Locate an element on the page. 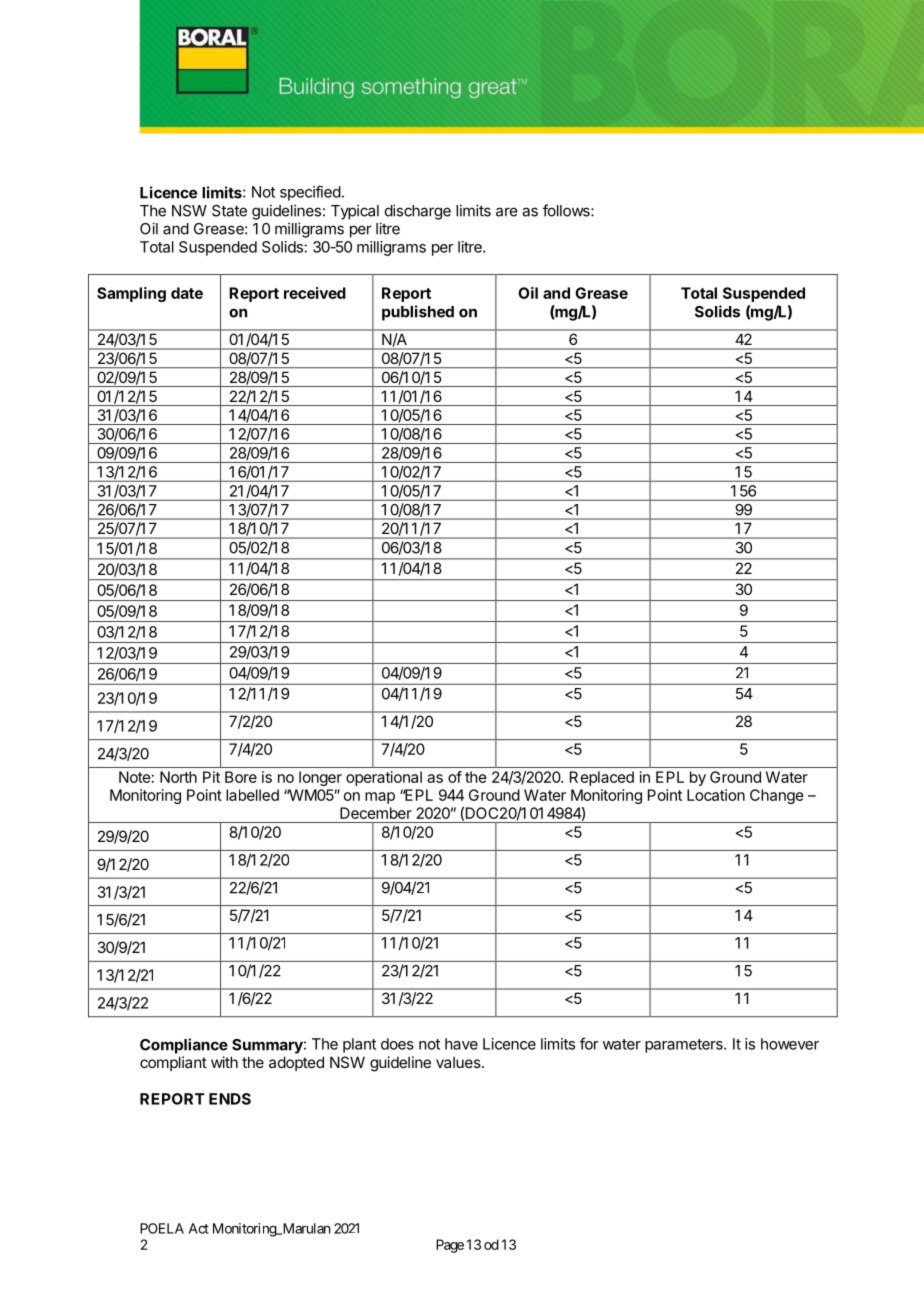 The image size is (924, 1308). parameters is located at coordinates (685, 1046).
